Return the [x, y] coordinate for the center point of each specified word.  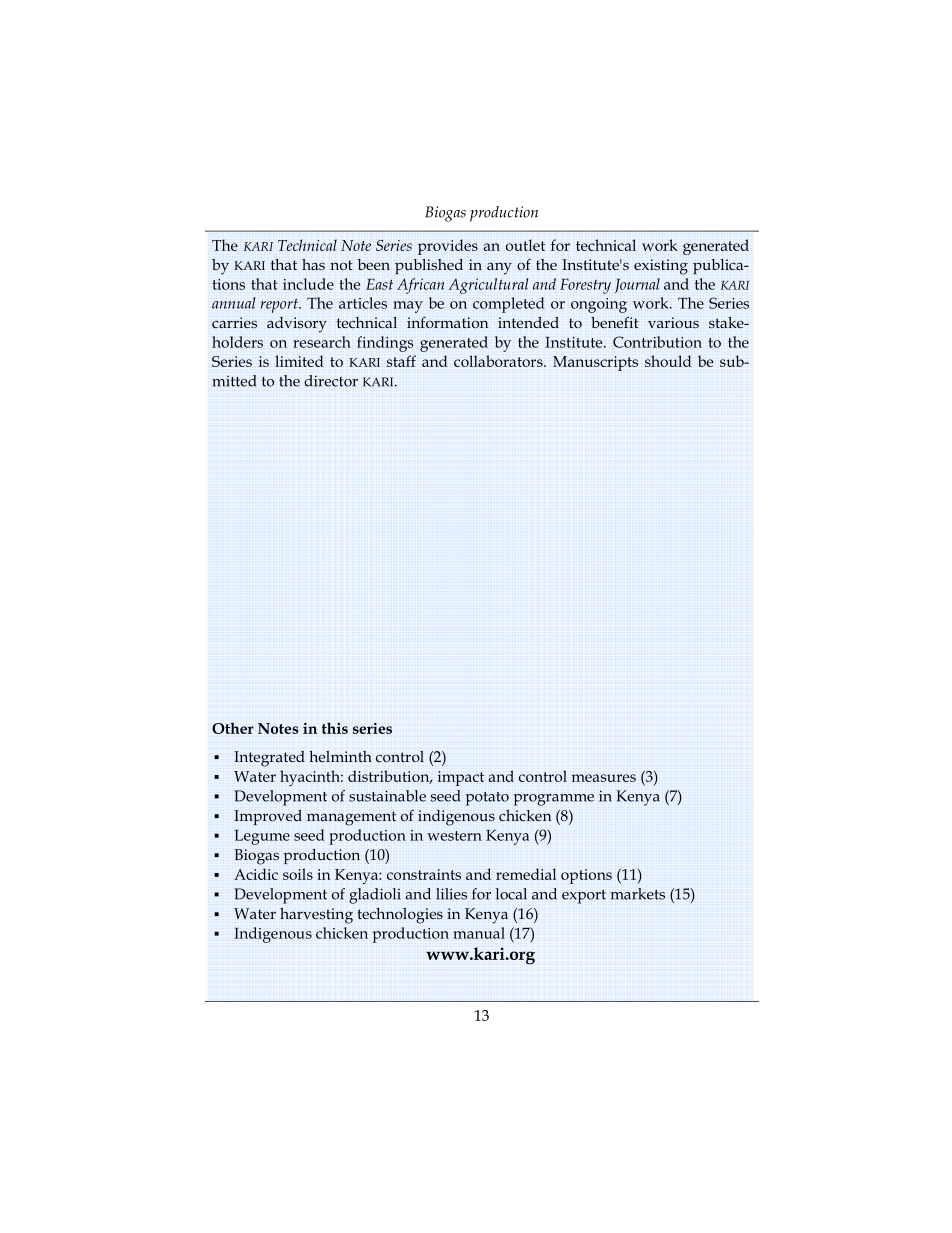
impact [461, 778]
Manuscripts [595, 363]
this [335, 728]
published [429, 266]
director [331, 381]
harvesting [316, 916]
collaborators [499, 361]
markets [638, 894]
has [313, 264]
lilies [451, 894]
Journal [637, 285]
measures [604, 778]
